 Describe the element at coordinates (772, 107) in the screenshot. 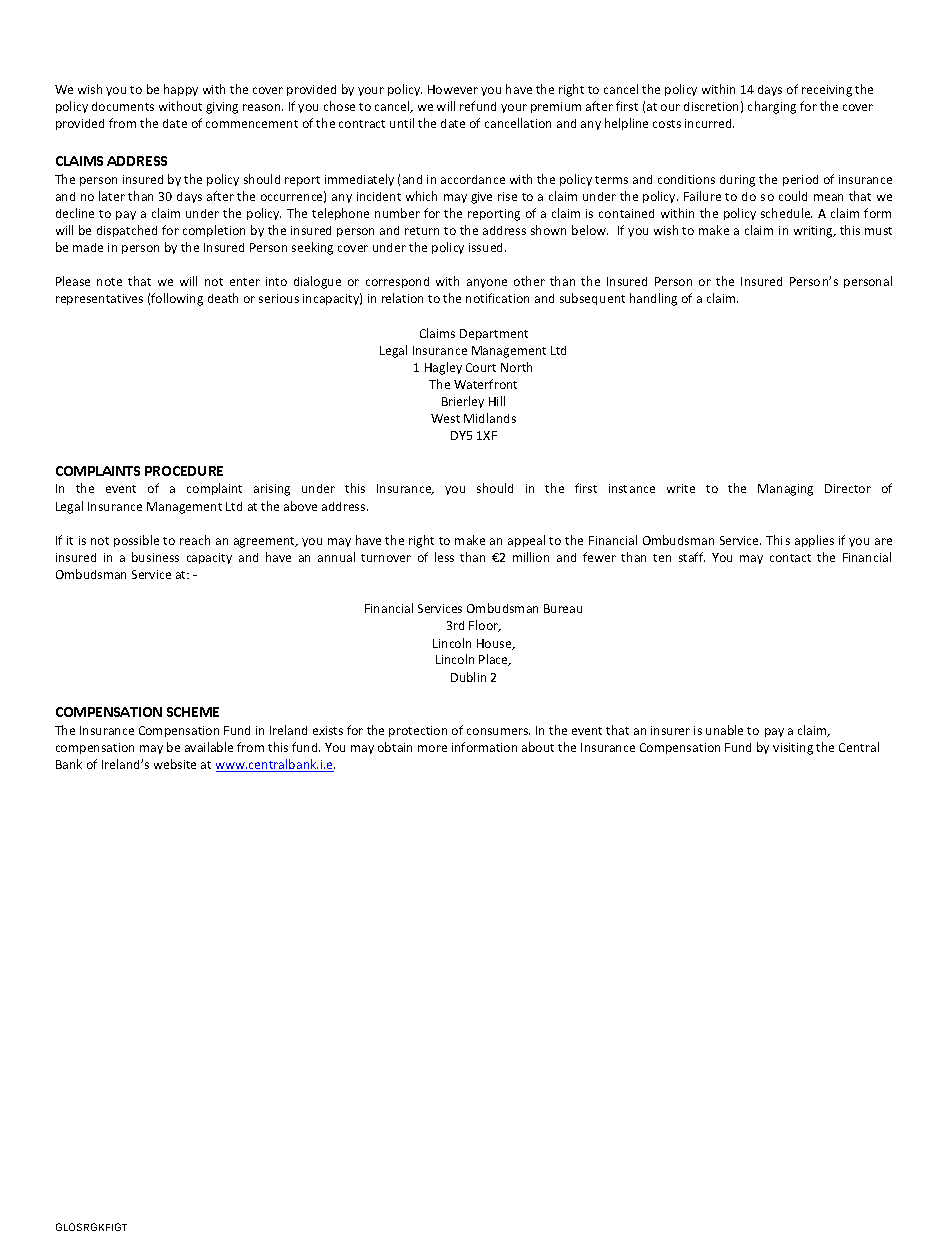

I see `charging` at that location.
